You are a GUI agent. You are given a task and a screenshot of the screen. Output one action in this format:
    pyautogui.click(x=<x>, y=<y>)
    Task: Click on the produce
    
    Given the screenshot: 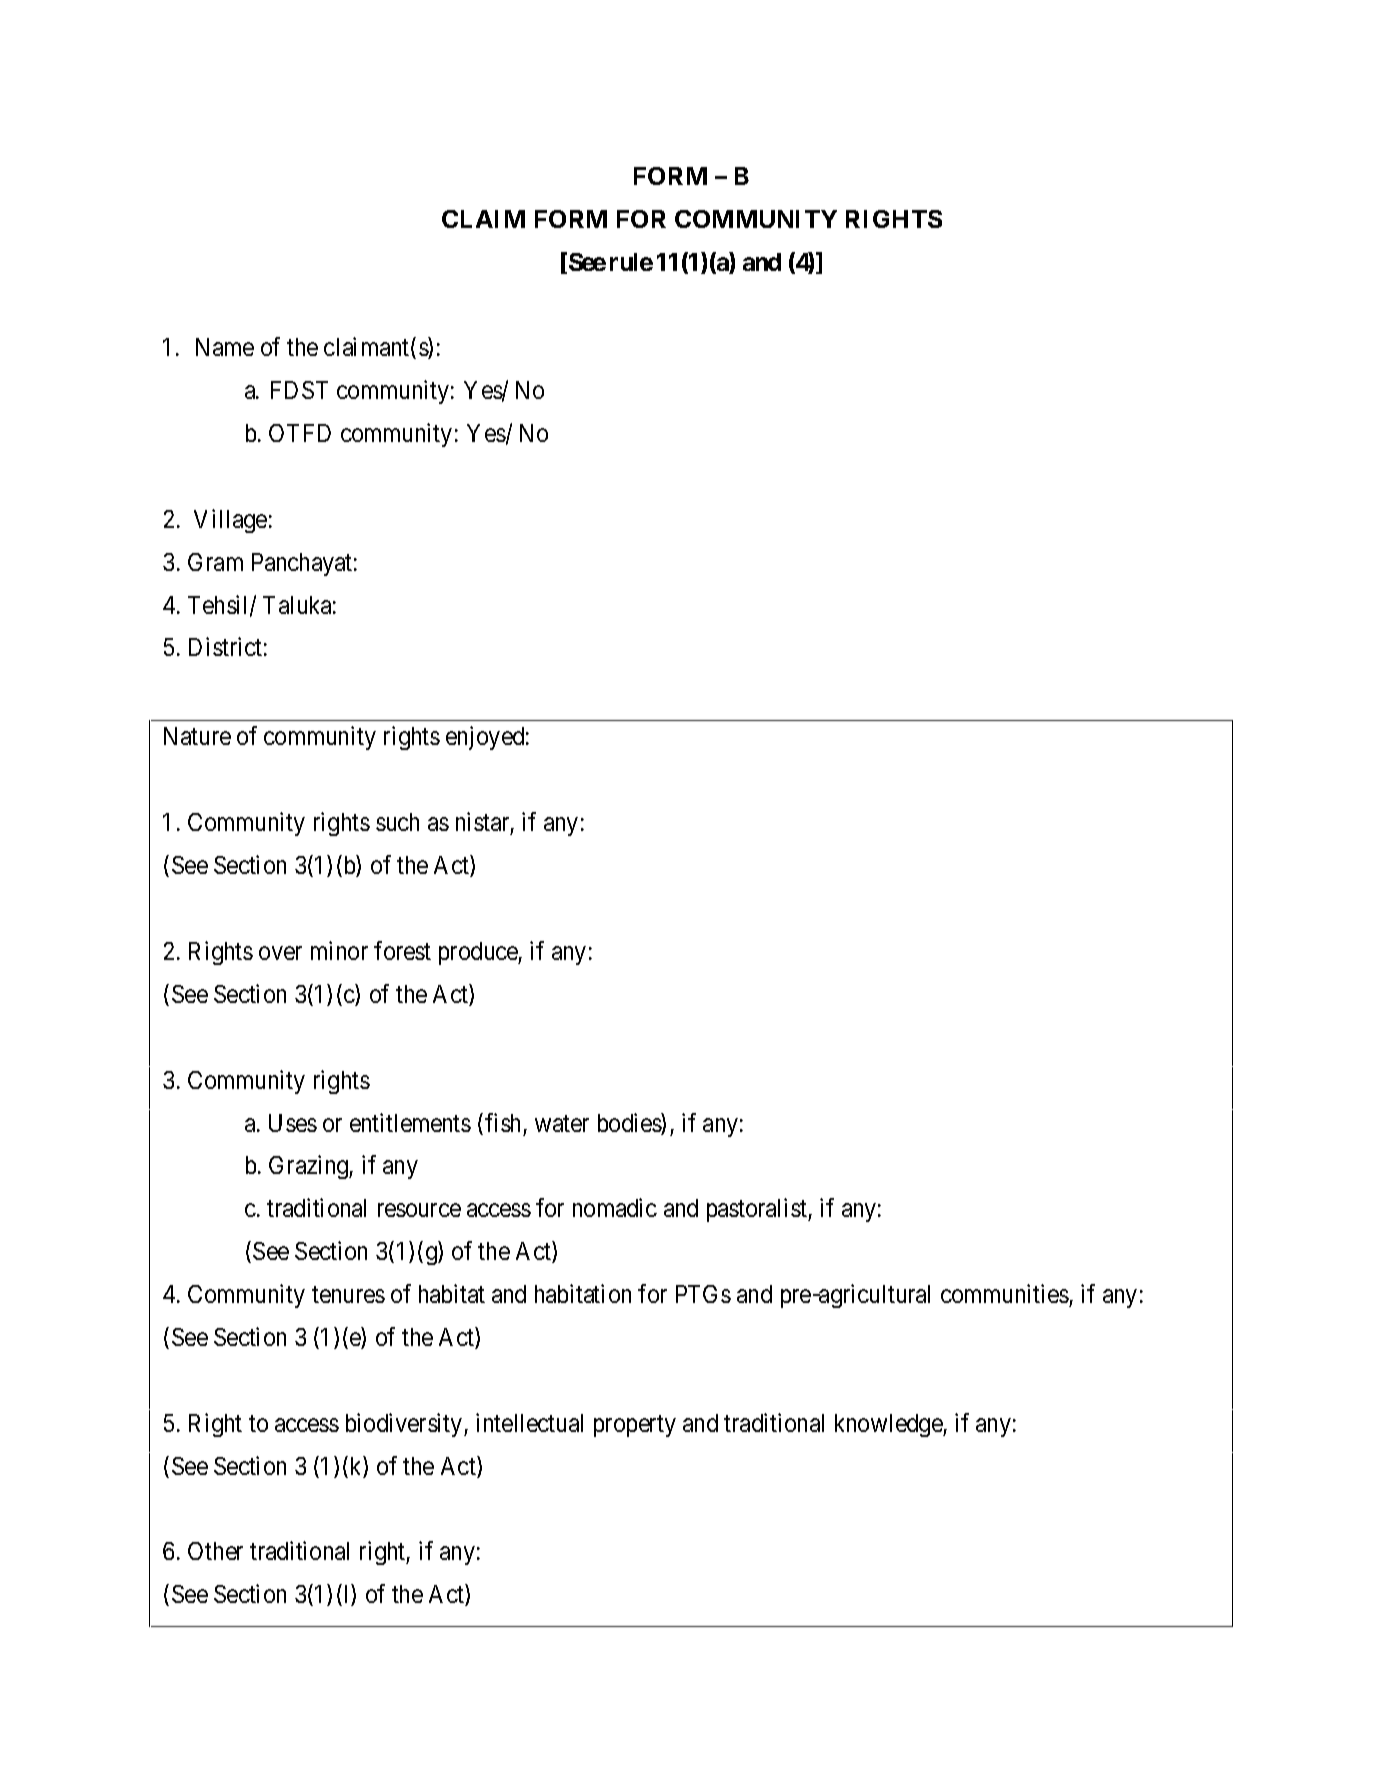 What is the action you would take?
    pyautogui.click(x=479, y=953)
